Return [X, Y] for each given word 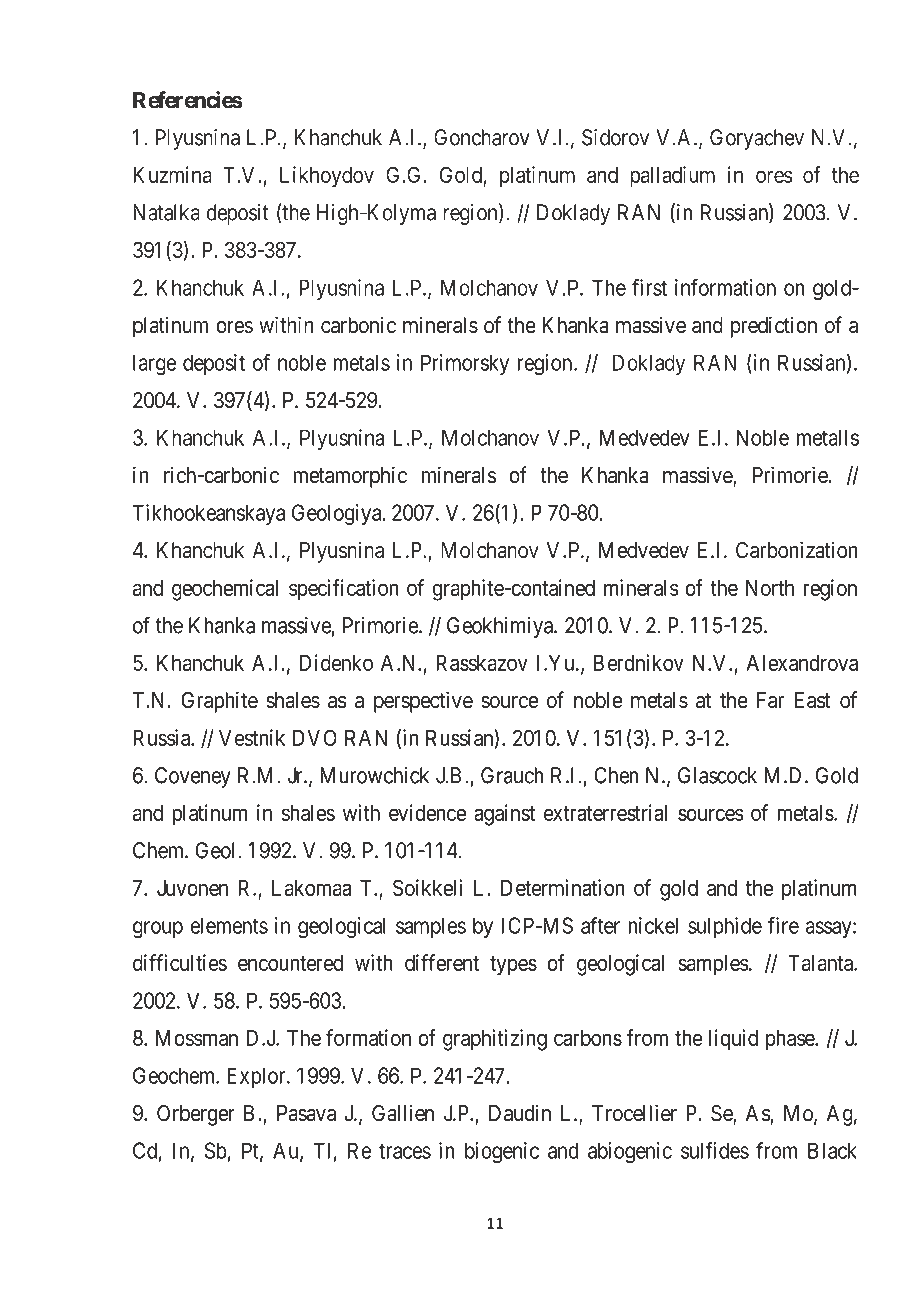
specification [344, 590]
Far [770, 700]
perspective [423, 702]
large [154, 365]
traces [405, 1151]
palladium [672, 176]
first [649, 287]
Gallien [403, 1113]
